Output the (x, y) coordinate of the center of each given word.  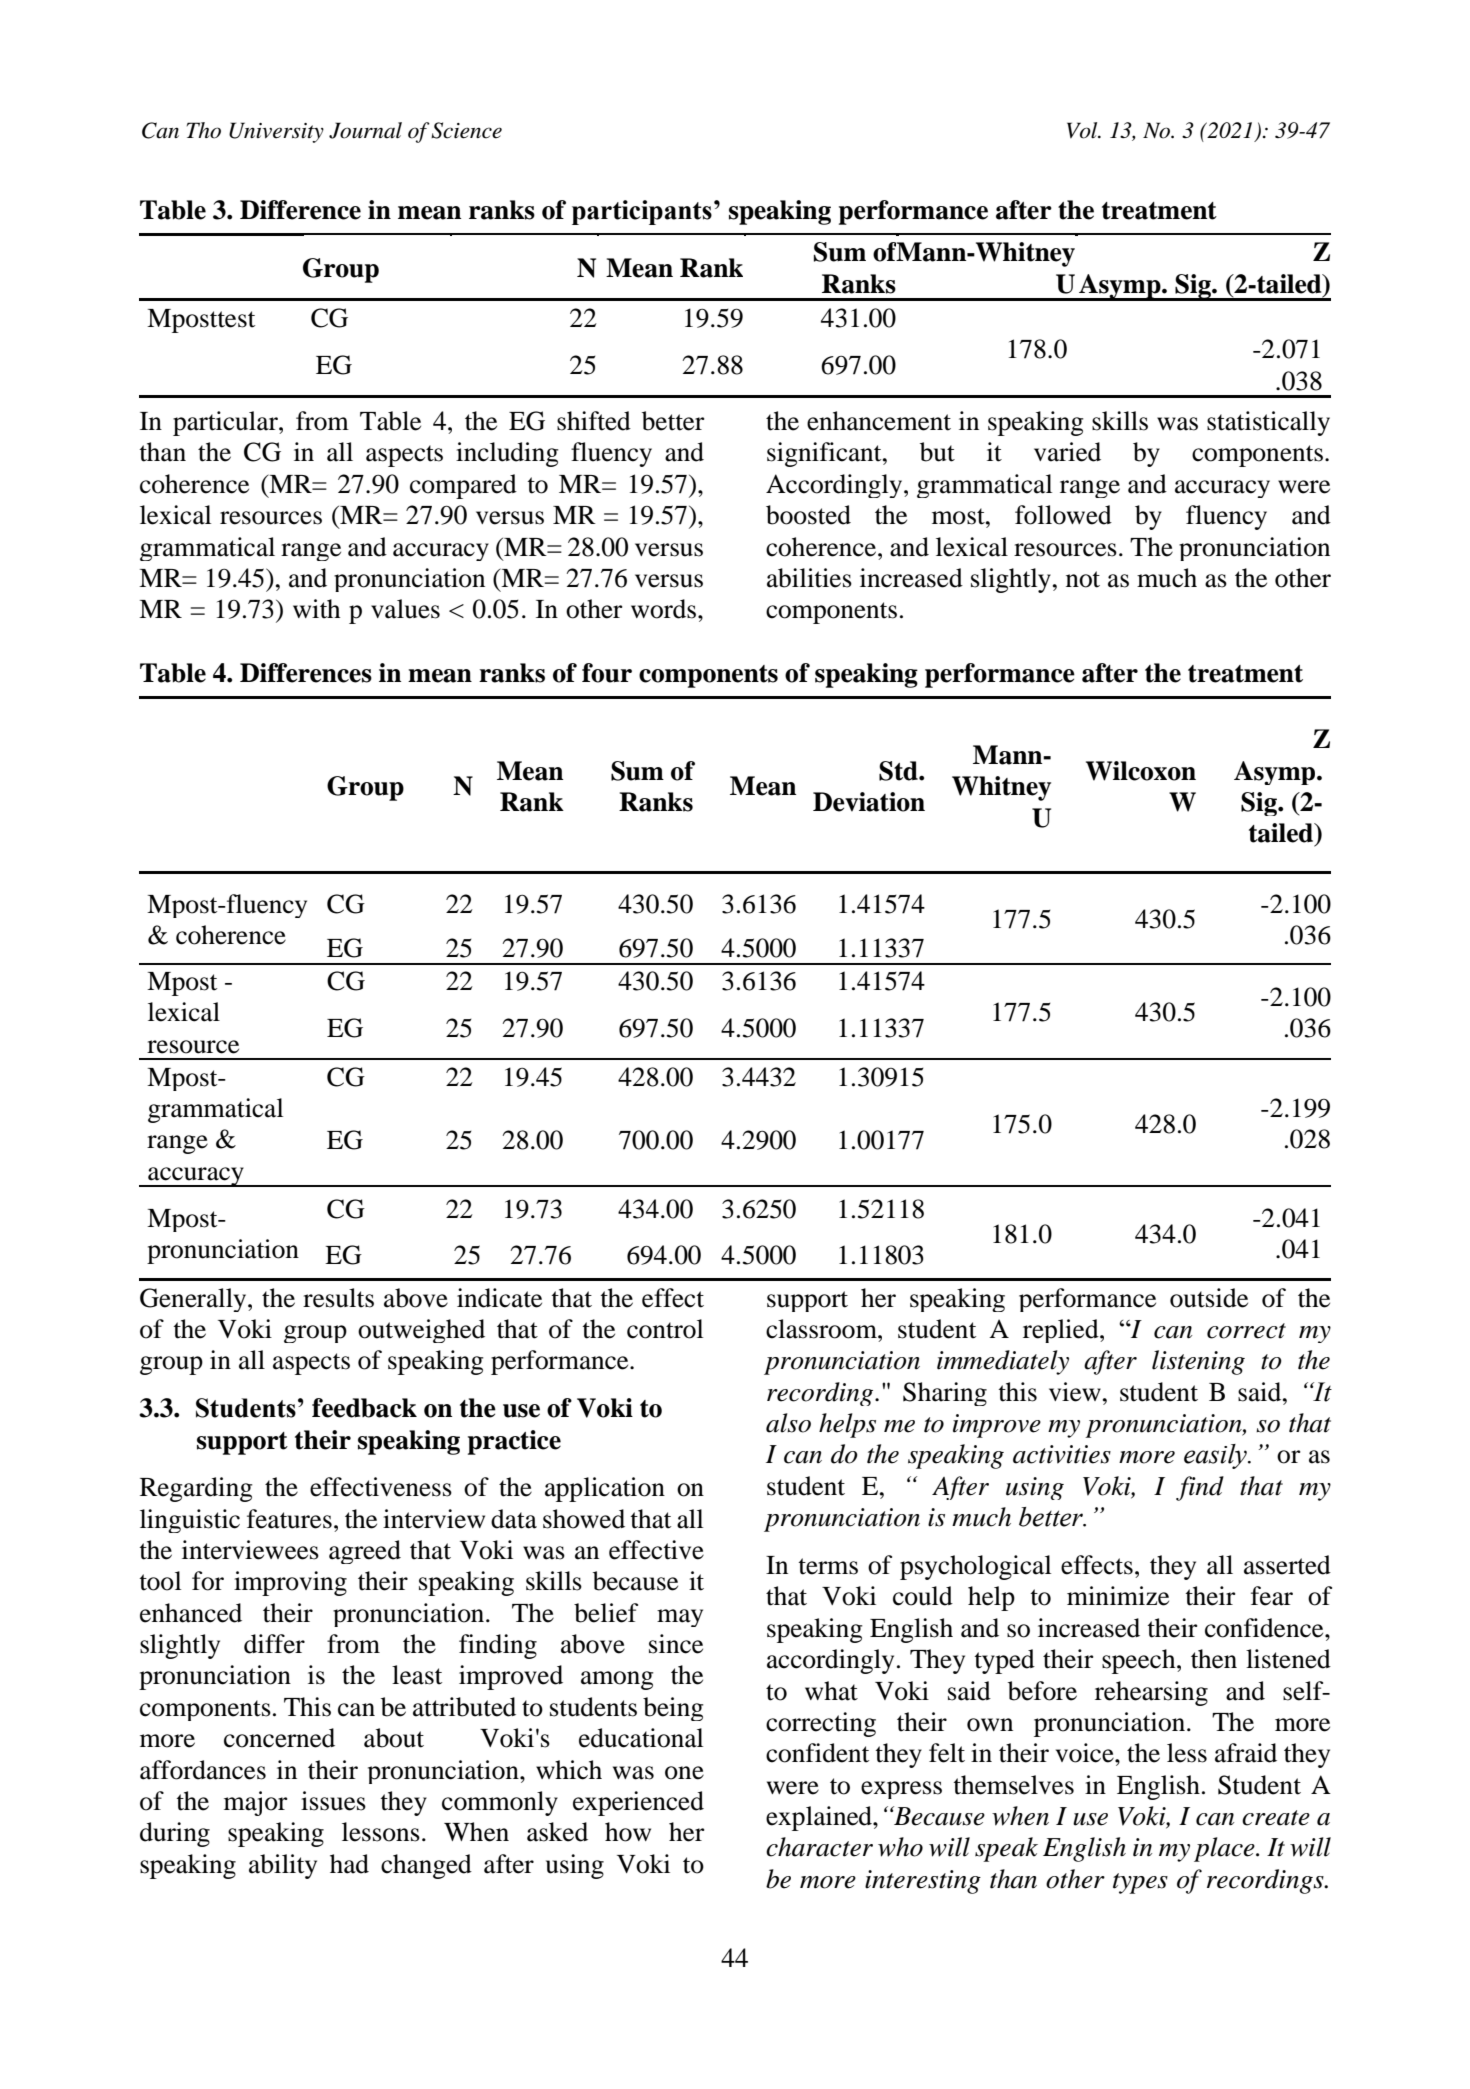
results (338, 1298)
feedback (364, 1408)
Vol (1083, 130)
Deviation (869, 802)
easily (1216, 1456)
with (316, 609)
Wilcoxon (1141, 771)
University (276, 132)
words (665, 609)
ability (283, 1866)
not (1083, 579)
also (788, 1423)
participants (642, 212)
